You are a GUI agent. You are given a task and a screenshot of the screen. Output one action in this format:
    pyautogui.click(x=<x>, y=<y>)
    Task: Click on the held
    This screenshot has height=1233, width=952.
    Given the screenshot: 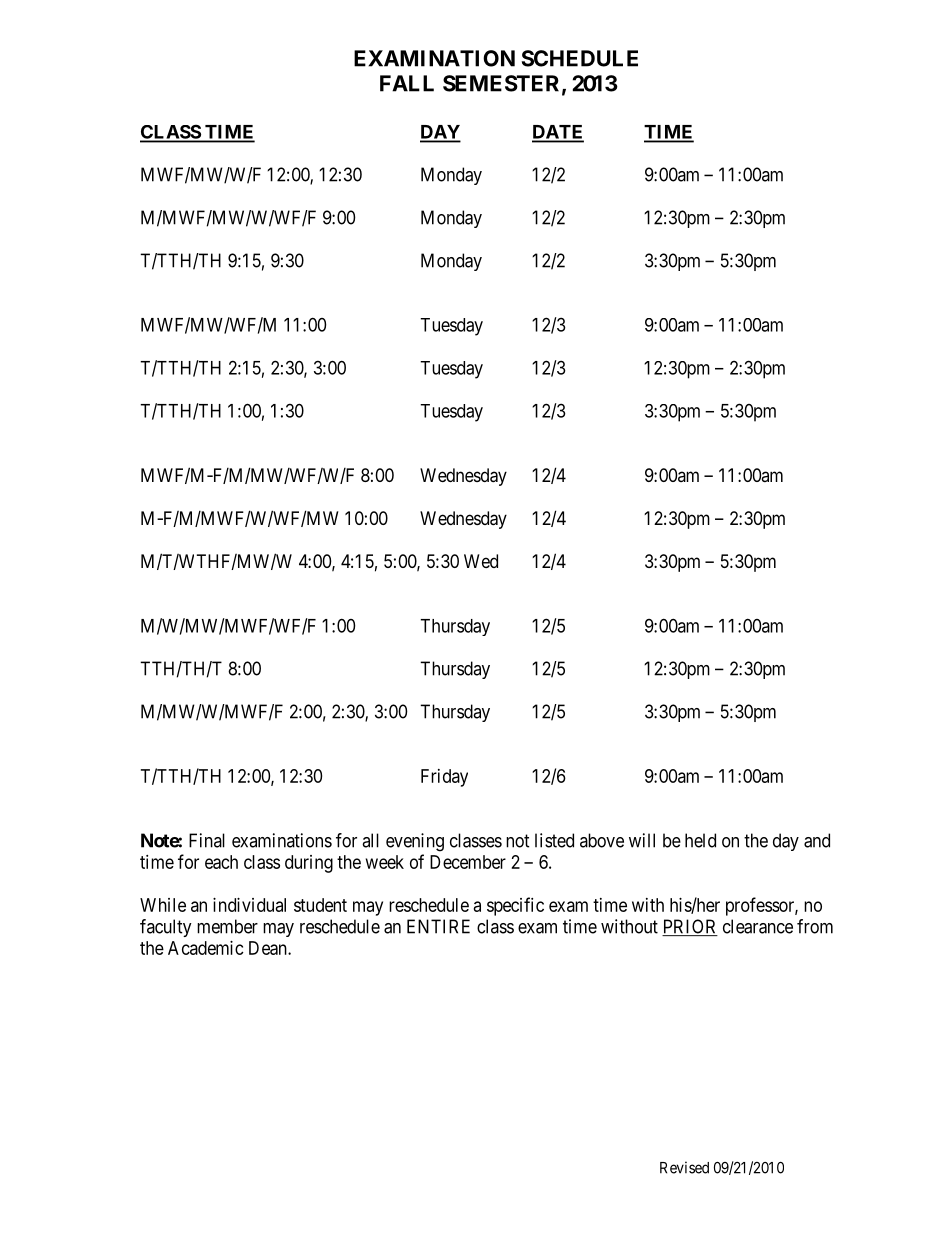 What is the action you would take?
    pyautogui.click(x=700, y=840)
